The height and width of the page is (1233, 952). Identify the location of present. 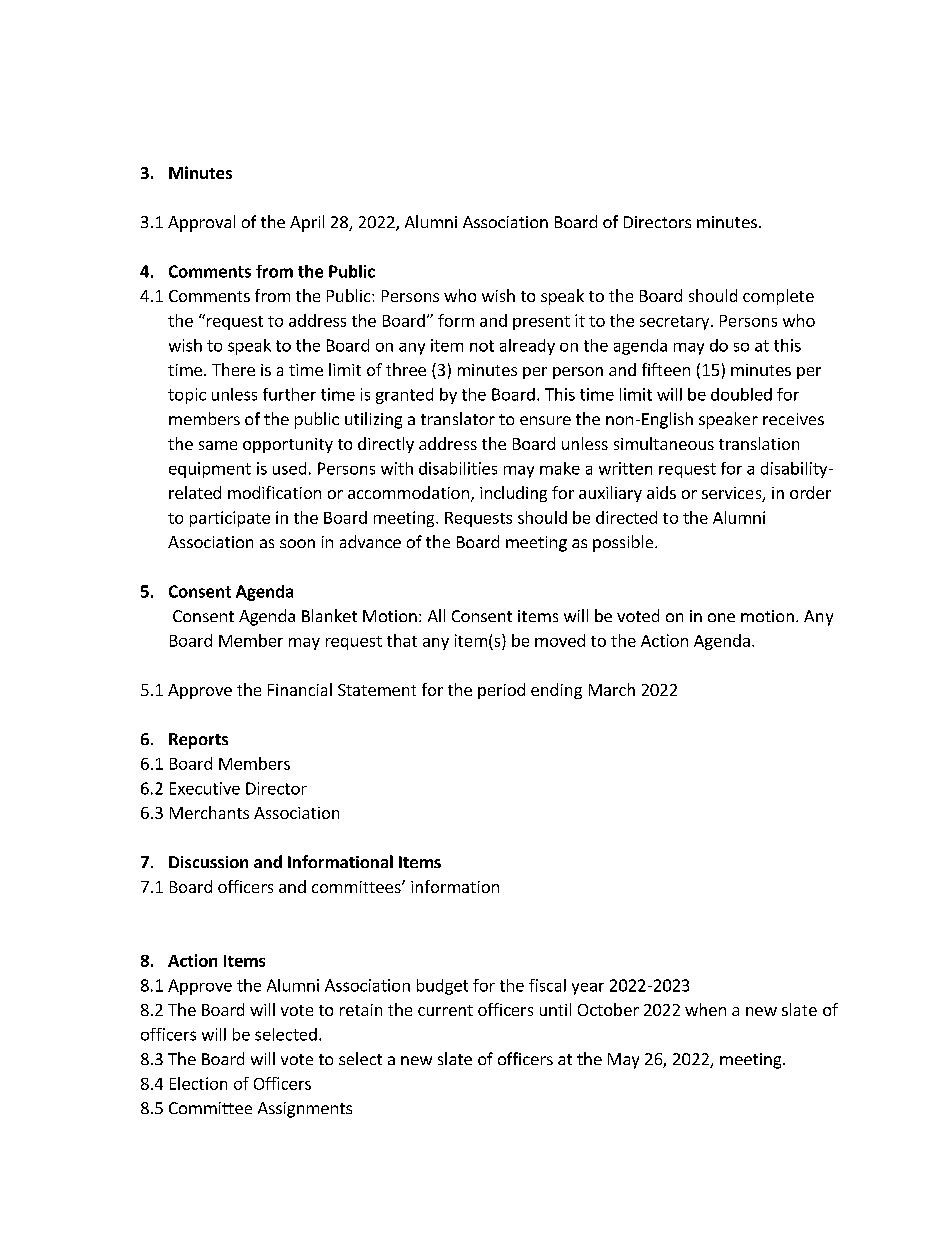
(541, 323).
